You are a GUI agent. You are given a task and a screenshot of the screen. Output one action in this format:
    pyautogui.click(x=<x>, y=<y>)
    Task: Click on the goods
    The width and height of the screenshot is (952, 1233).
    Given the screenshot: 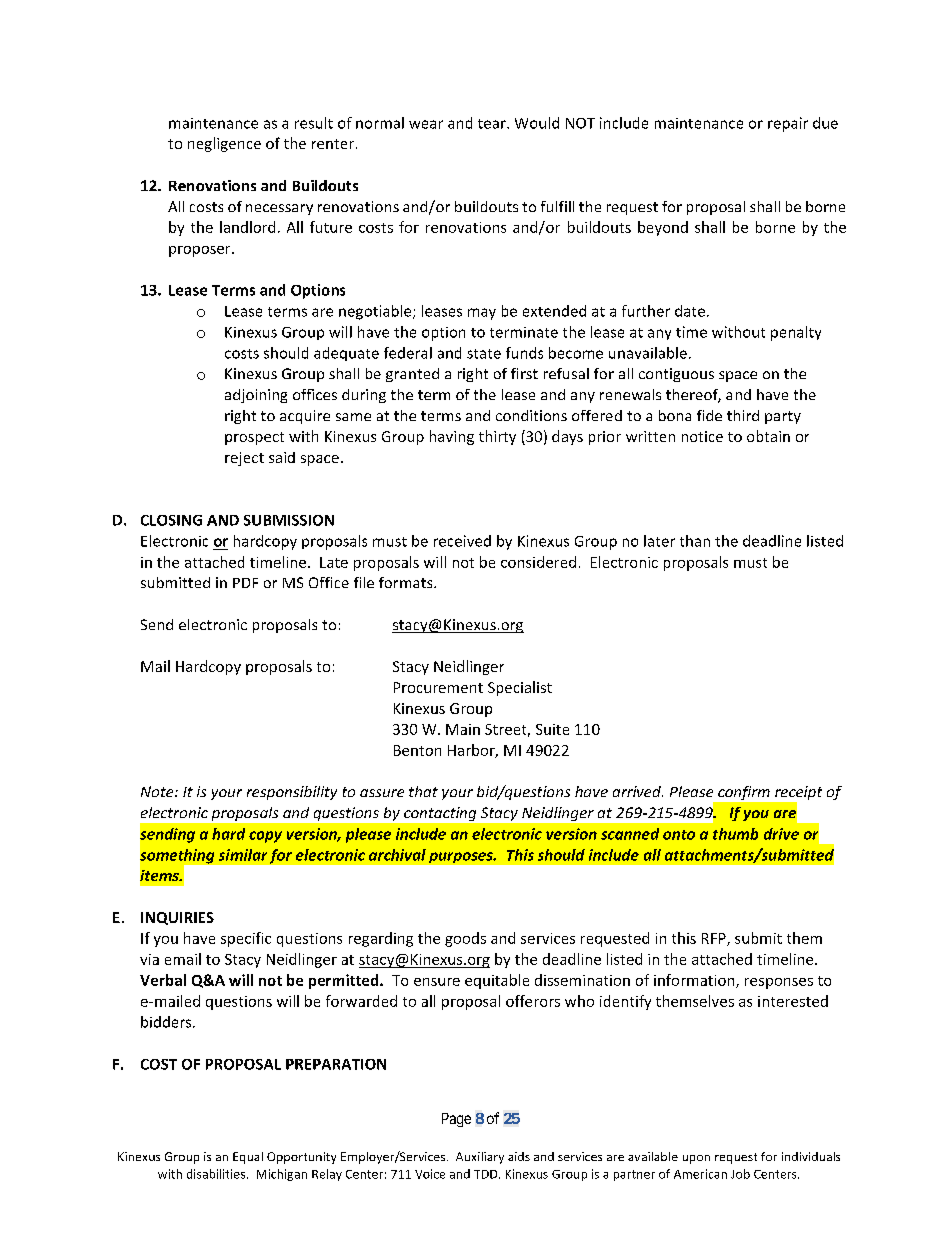 What is the action you would take?
    pyautogui.click(x=465, y=939)
